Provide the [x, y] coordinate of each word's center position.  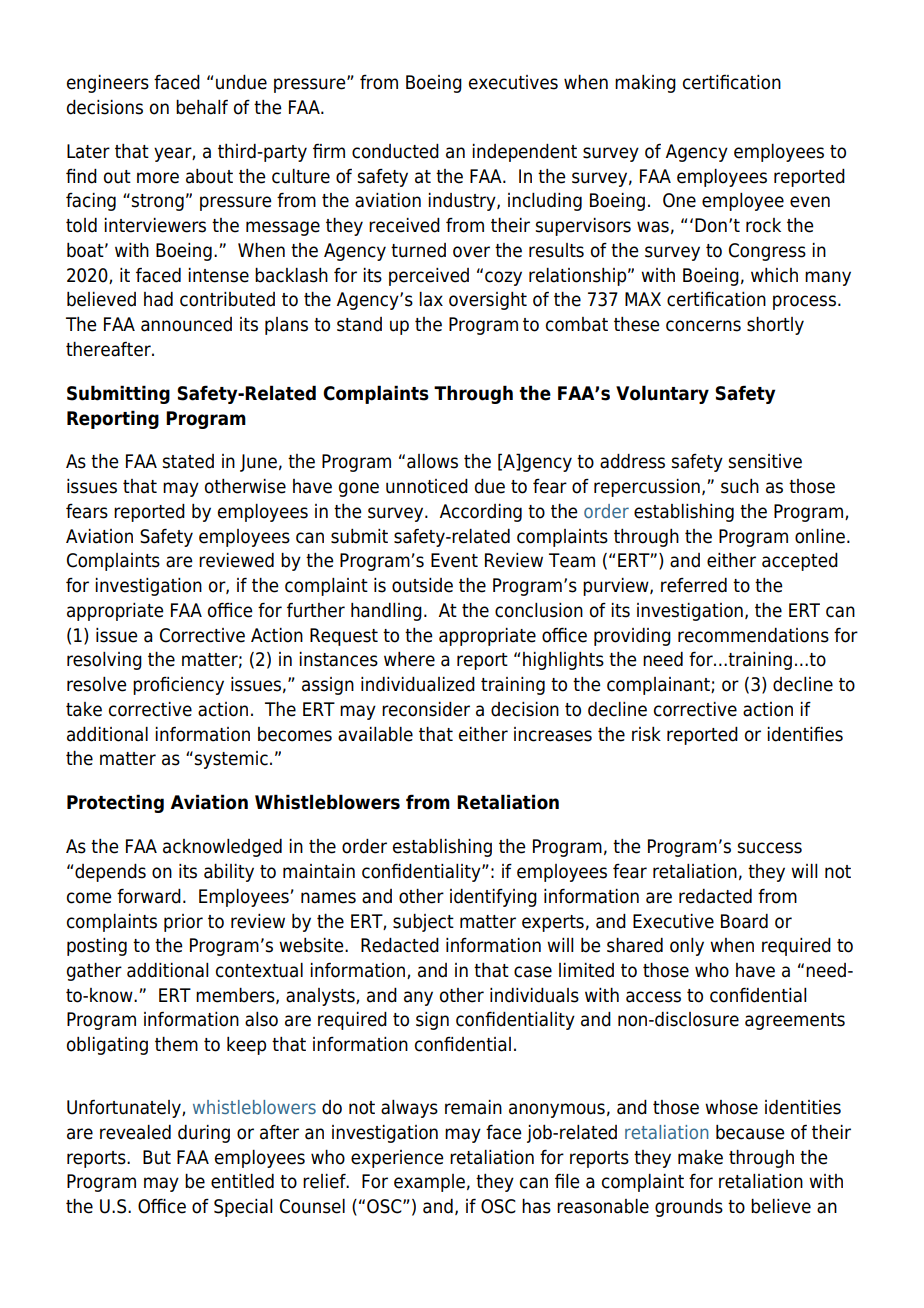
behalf [202, 107]
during [204, 1134]
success [769, 848]
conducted [395, 151]
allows [432, 461]
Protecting [115, 803]
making [645, 84]
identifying [493, 897]
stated [188, 461]
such [740, 486]
